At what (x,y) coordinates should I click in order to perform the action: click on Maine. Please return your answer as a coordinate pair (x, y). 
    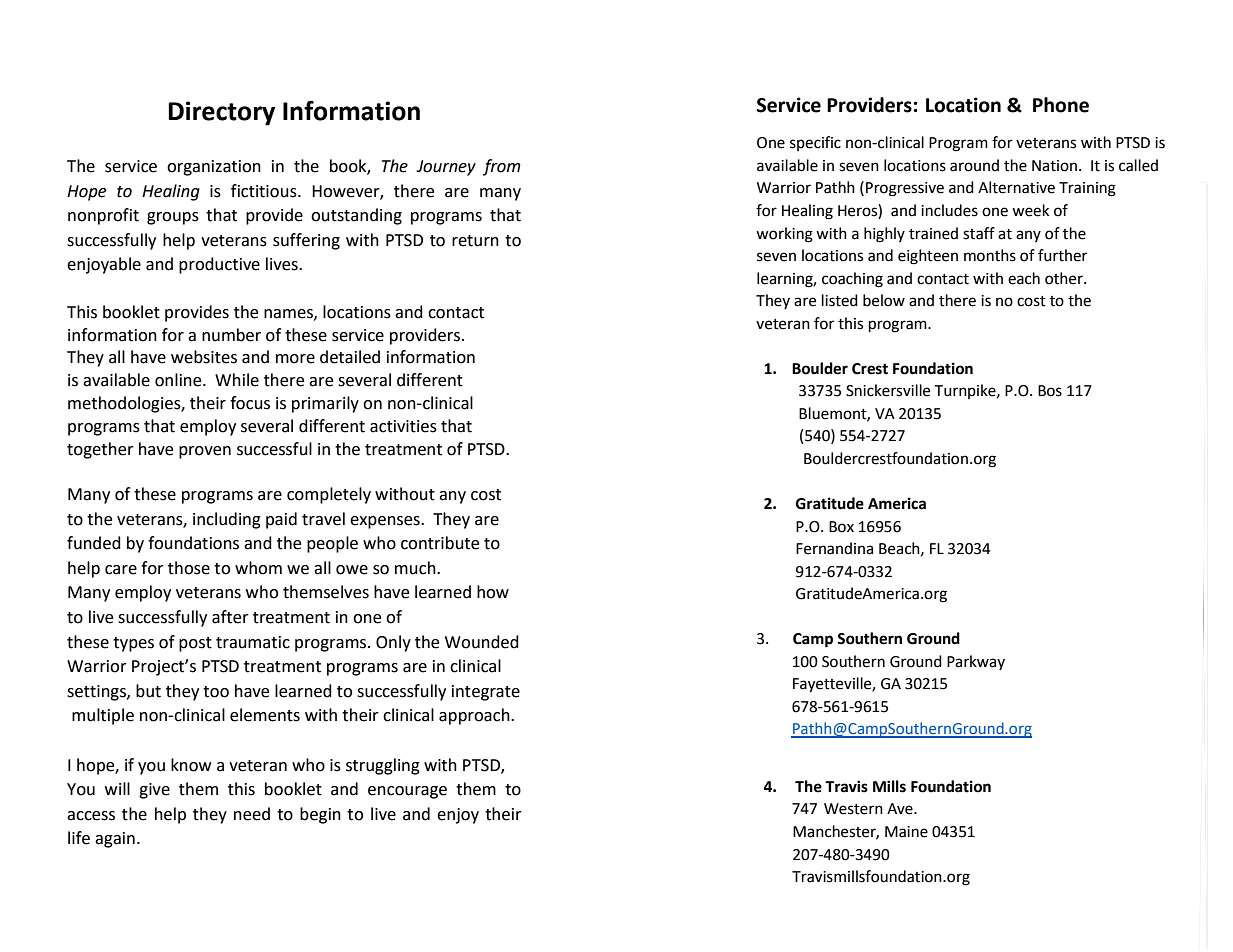
    Looking at the image, I should click on (906, 832).
